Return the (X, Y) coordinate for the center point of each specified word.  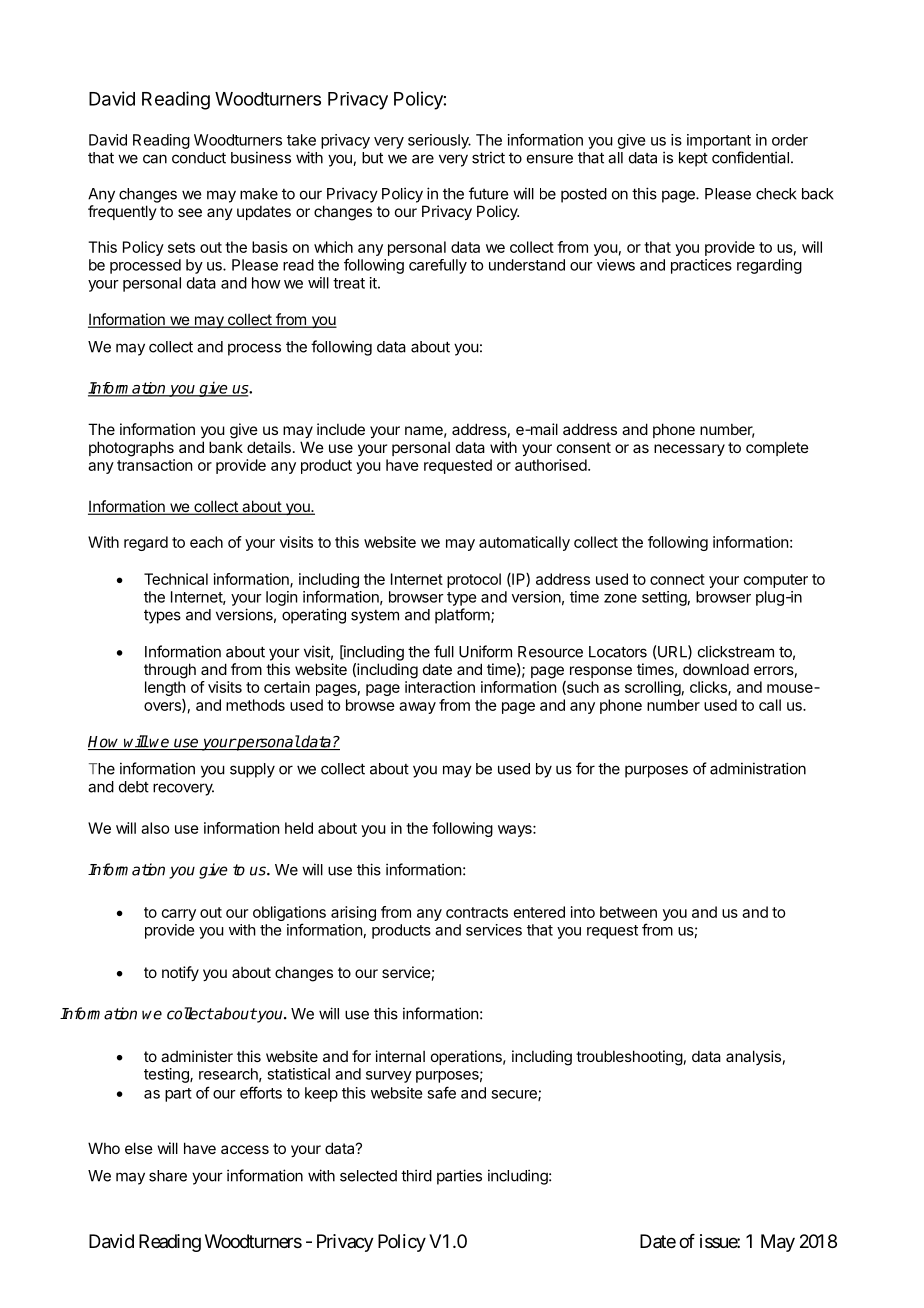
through (170, 671)
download (716, 669)
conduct (199, 158)
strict (488, 157)
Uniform (485, 651)
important (719, 141)
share (168, 1176)
